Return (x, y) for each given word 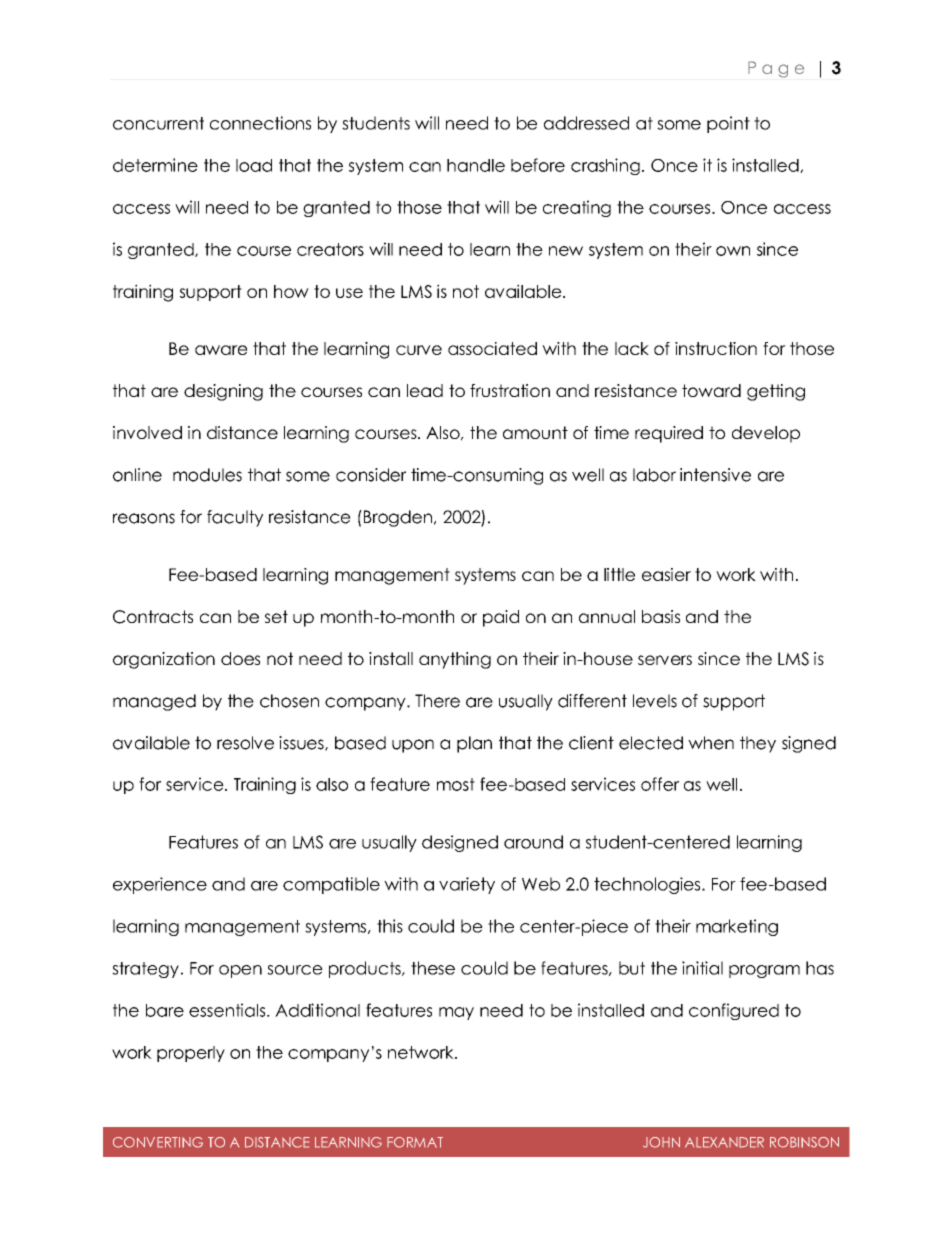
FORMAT (415, 1142)
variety (467, 885)
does (240, 658)
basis (661, 616)
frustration (510, 390)
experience (160, 885)
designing (223, 392)
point (728, 124)
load (254, 165)
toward (711, 390)
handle (476, 165)
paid (501, 618)
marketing (737, 927)
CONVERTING (158, 1142)
